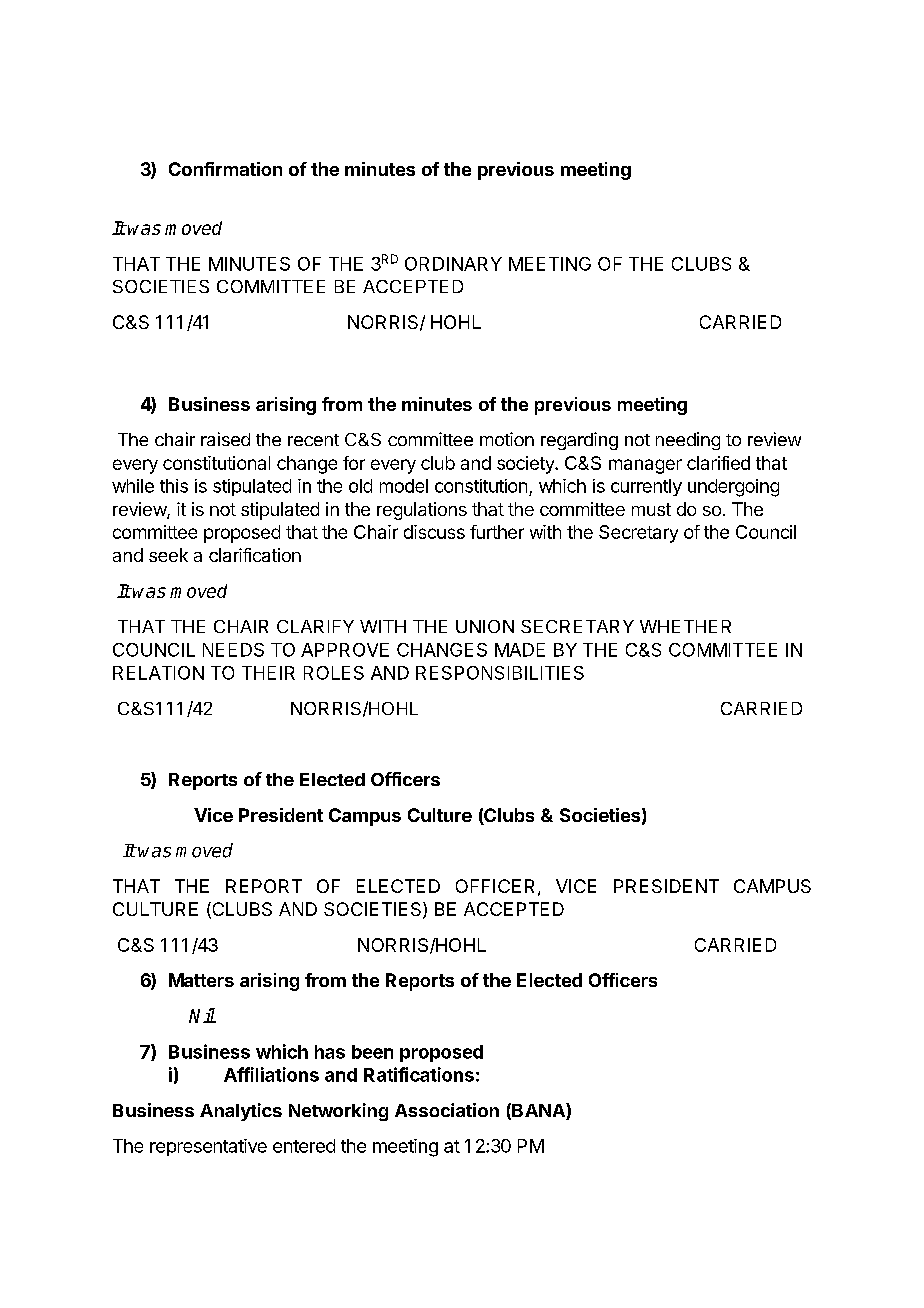 Image resolution: width=924 pixels, height=1308 pixels. What do you see at coordinates (688, 441) in the screenshot?
I see `needing` at bounding box center [688, 441].
